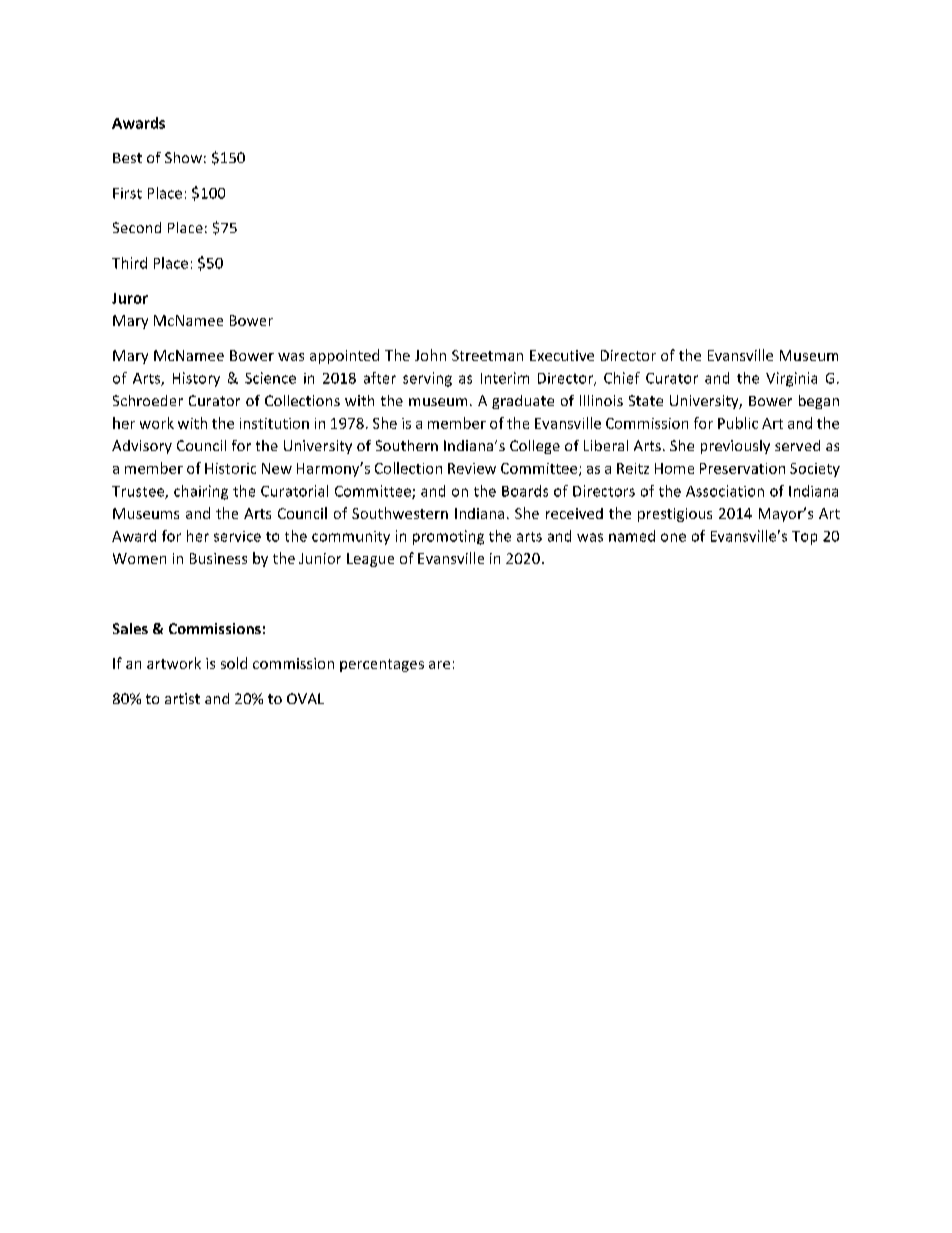 The width and height of the screenshot is (952, 1233). Describe the element at coordinates (127, 158) in the screenshot. I see `Best` at that location.
